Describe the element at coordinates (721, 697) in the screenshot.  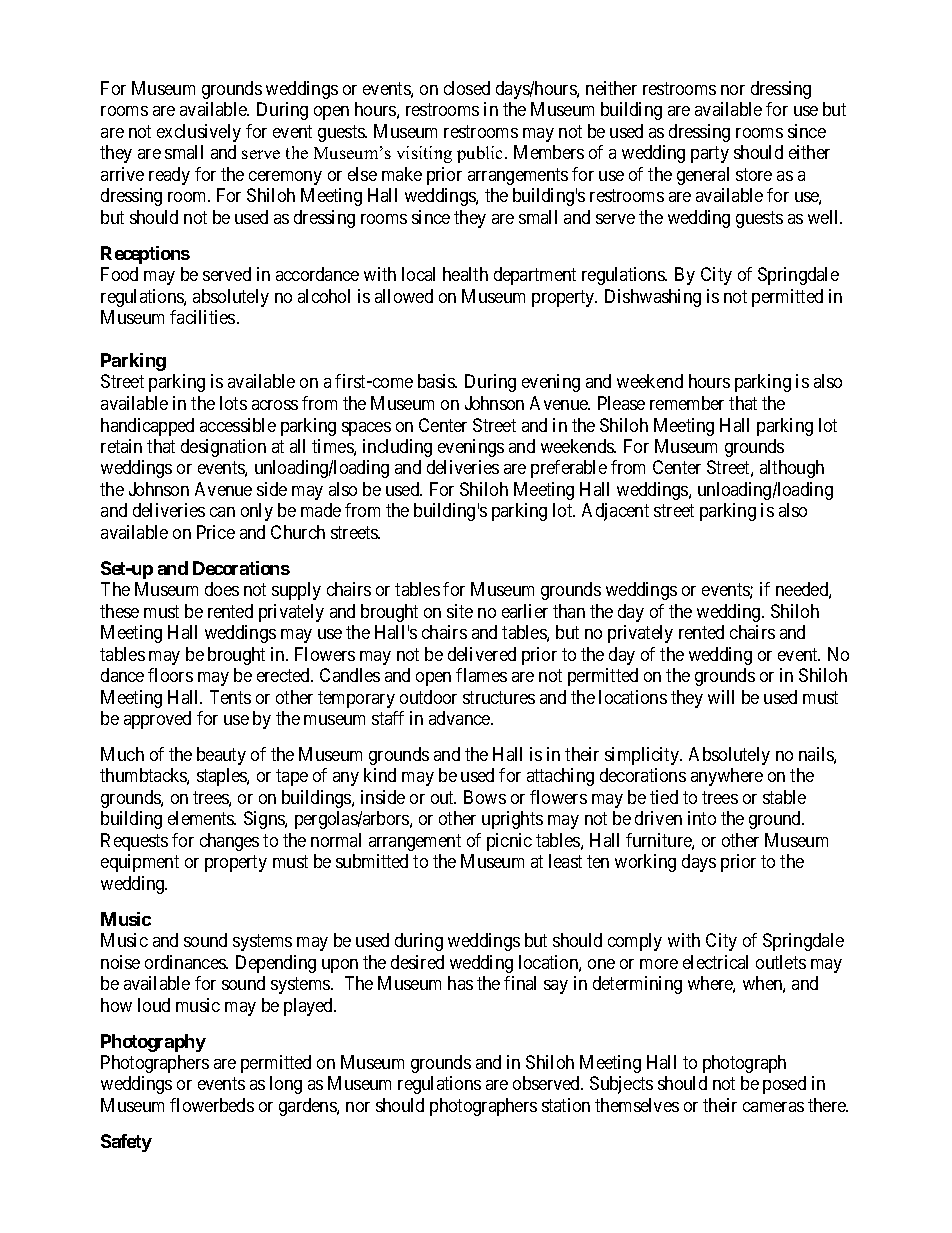
I see `will` at that location.
